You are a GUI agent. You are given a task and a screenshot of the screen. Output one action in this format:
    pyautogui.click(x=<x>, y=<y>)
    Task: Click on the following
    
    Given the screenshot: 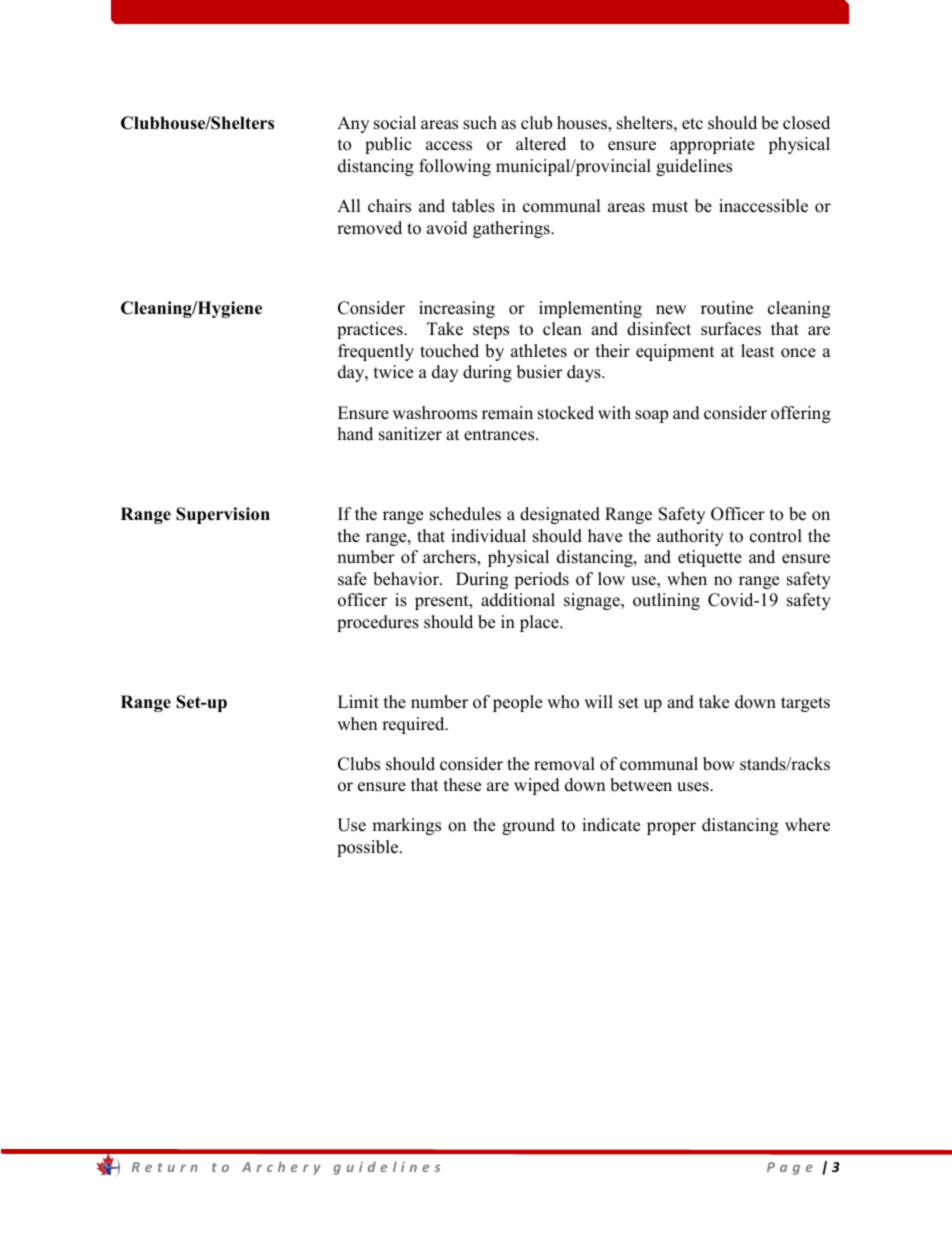 What is the action you would take?
    pyautogui.click(x=455, y=167)
